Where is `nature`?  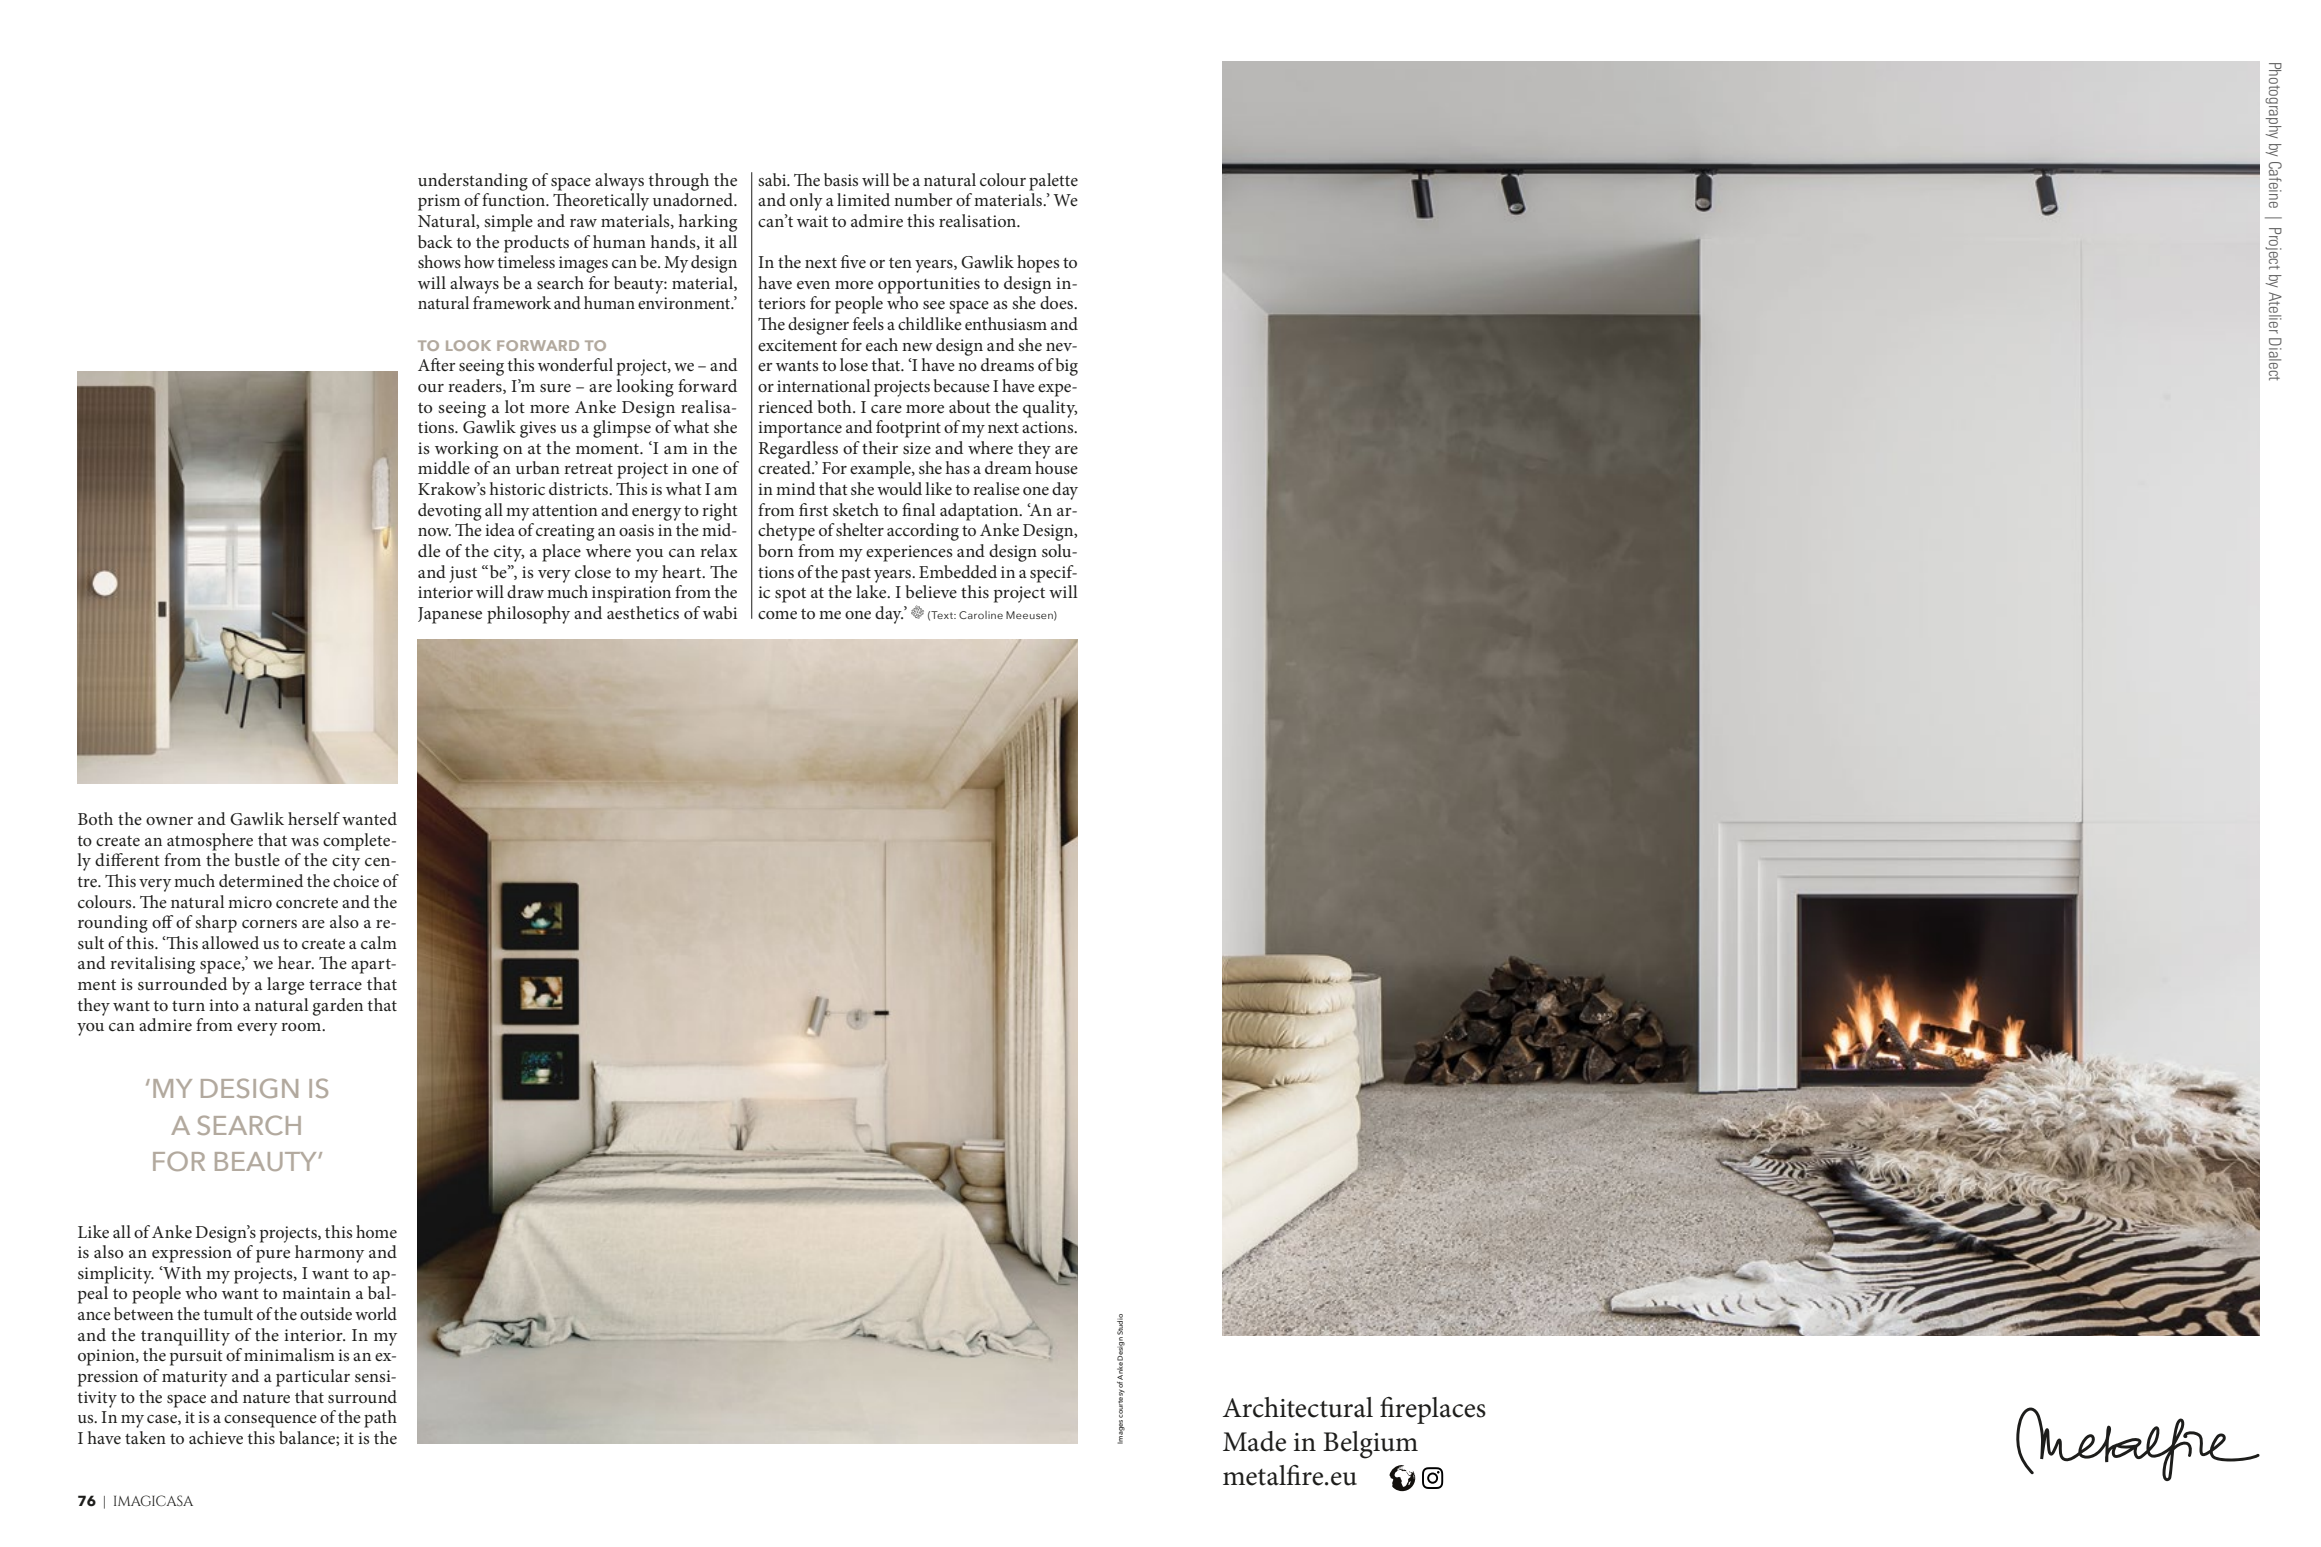
nature is located at coordinates (266, 1398).
